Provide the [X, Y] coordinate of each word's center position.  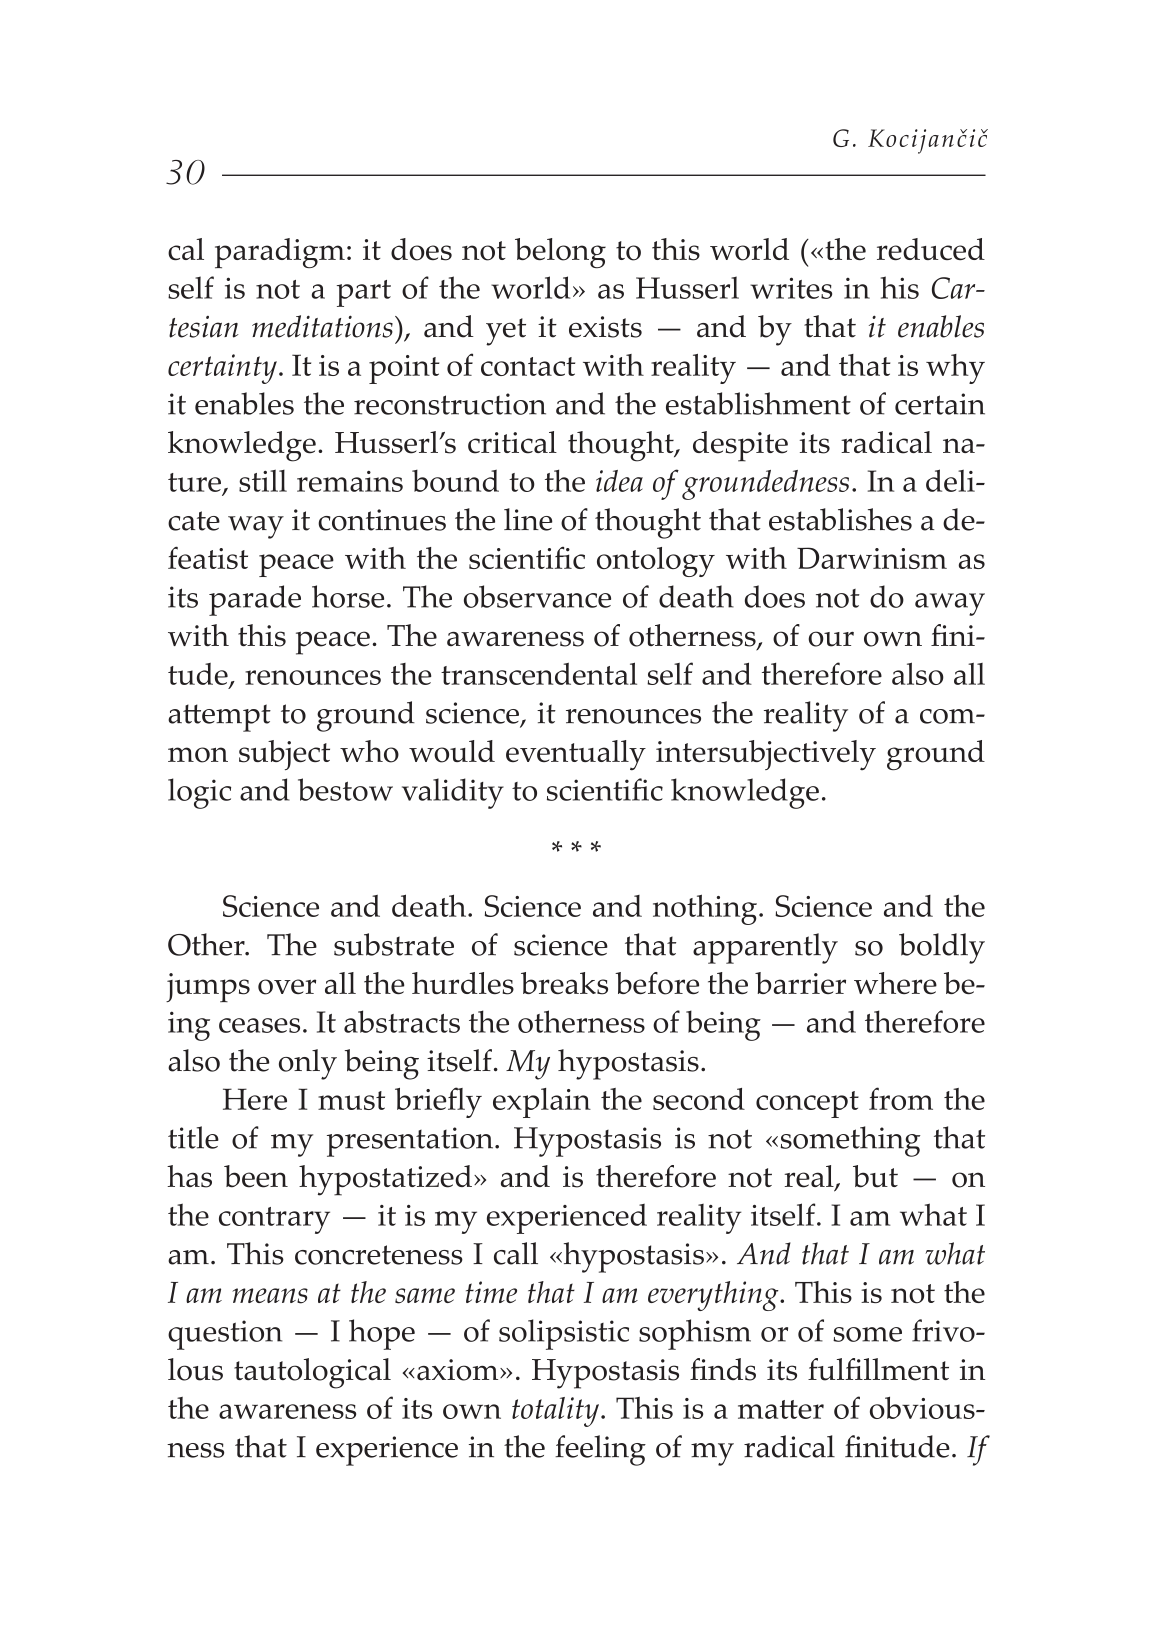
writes [791, 288]
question [225, 1335]
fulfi [835, 1369]
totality [555, 1412]
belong [560, 253]
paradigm [280, 253]
